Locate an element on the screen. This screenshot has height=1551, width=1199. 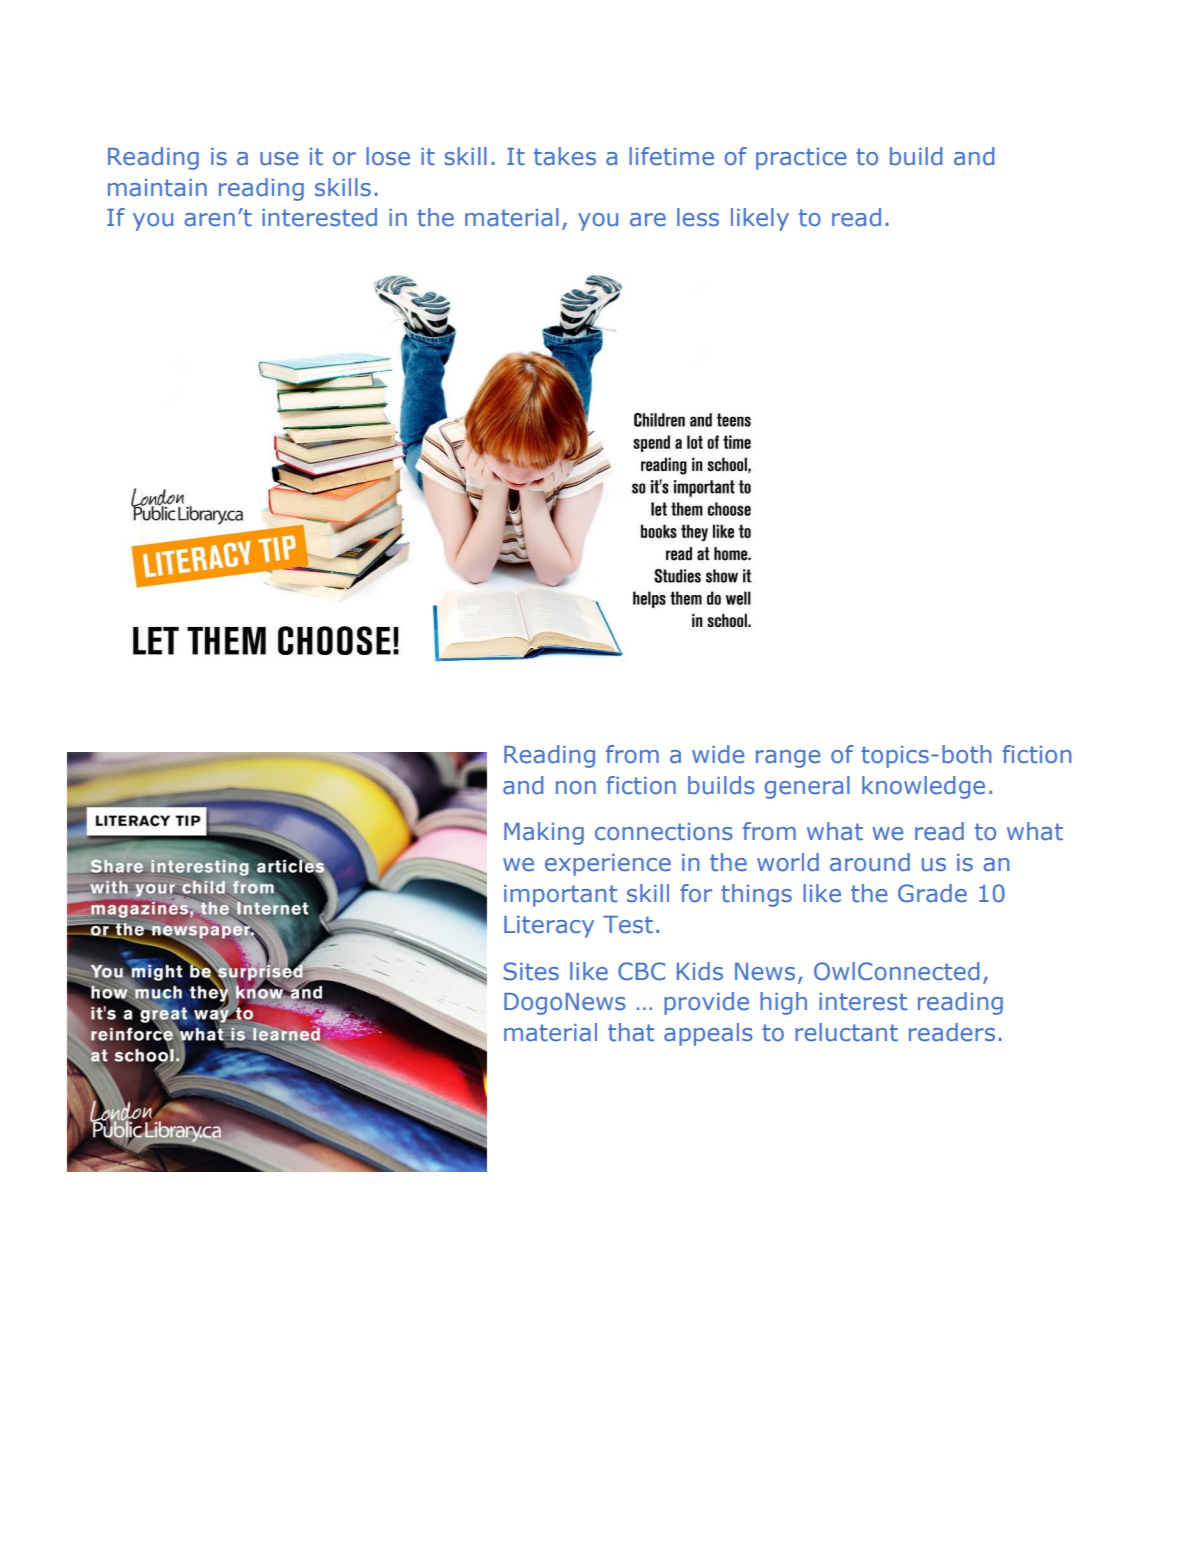
takes is located at coordinates (565, 156).
